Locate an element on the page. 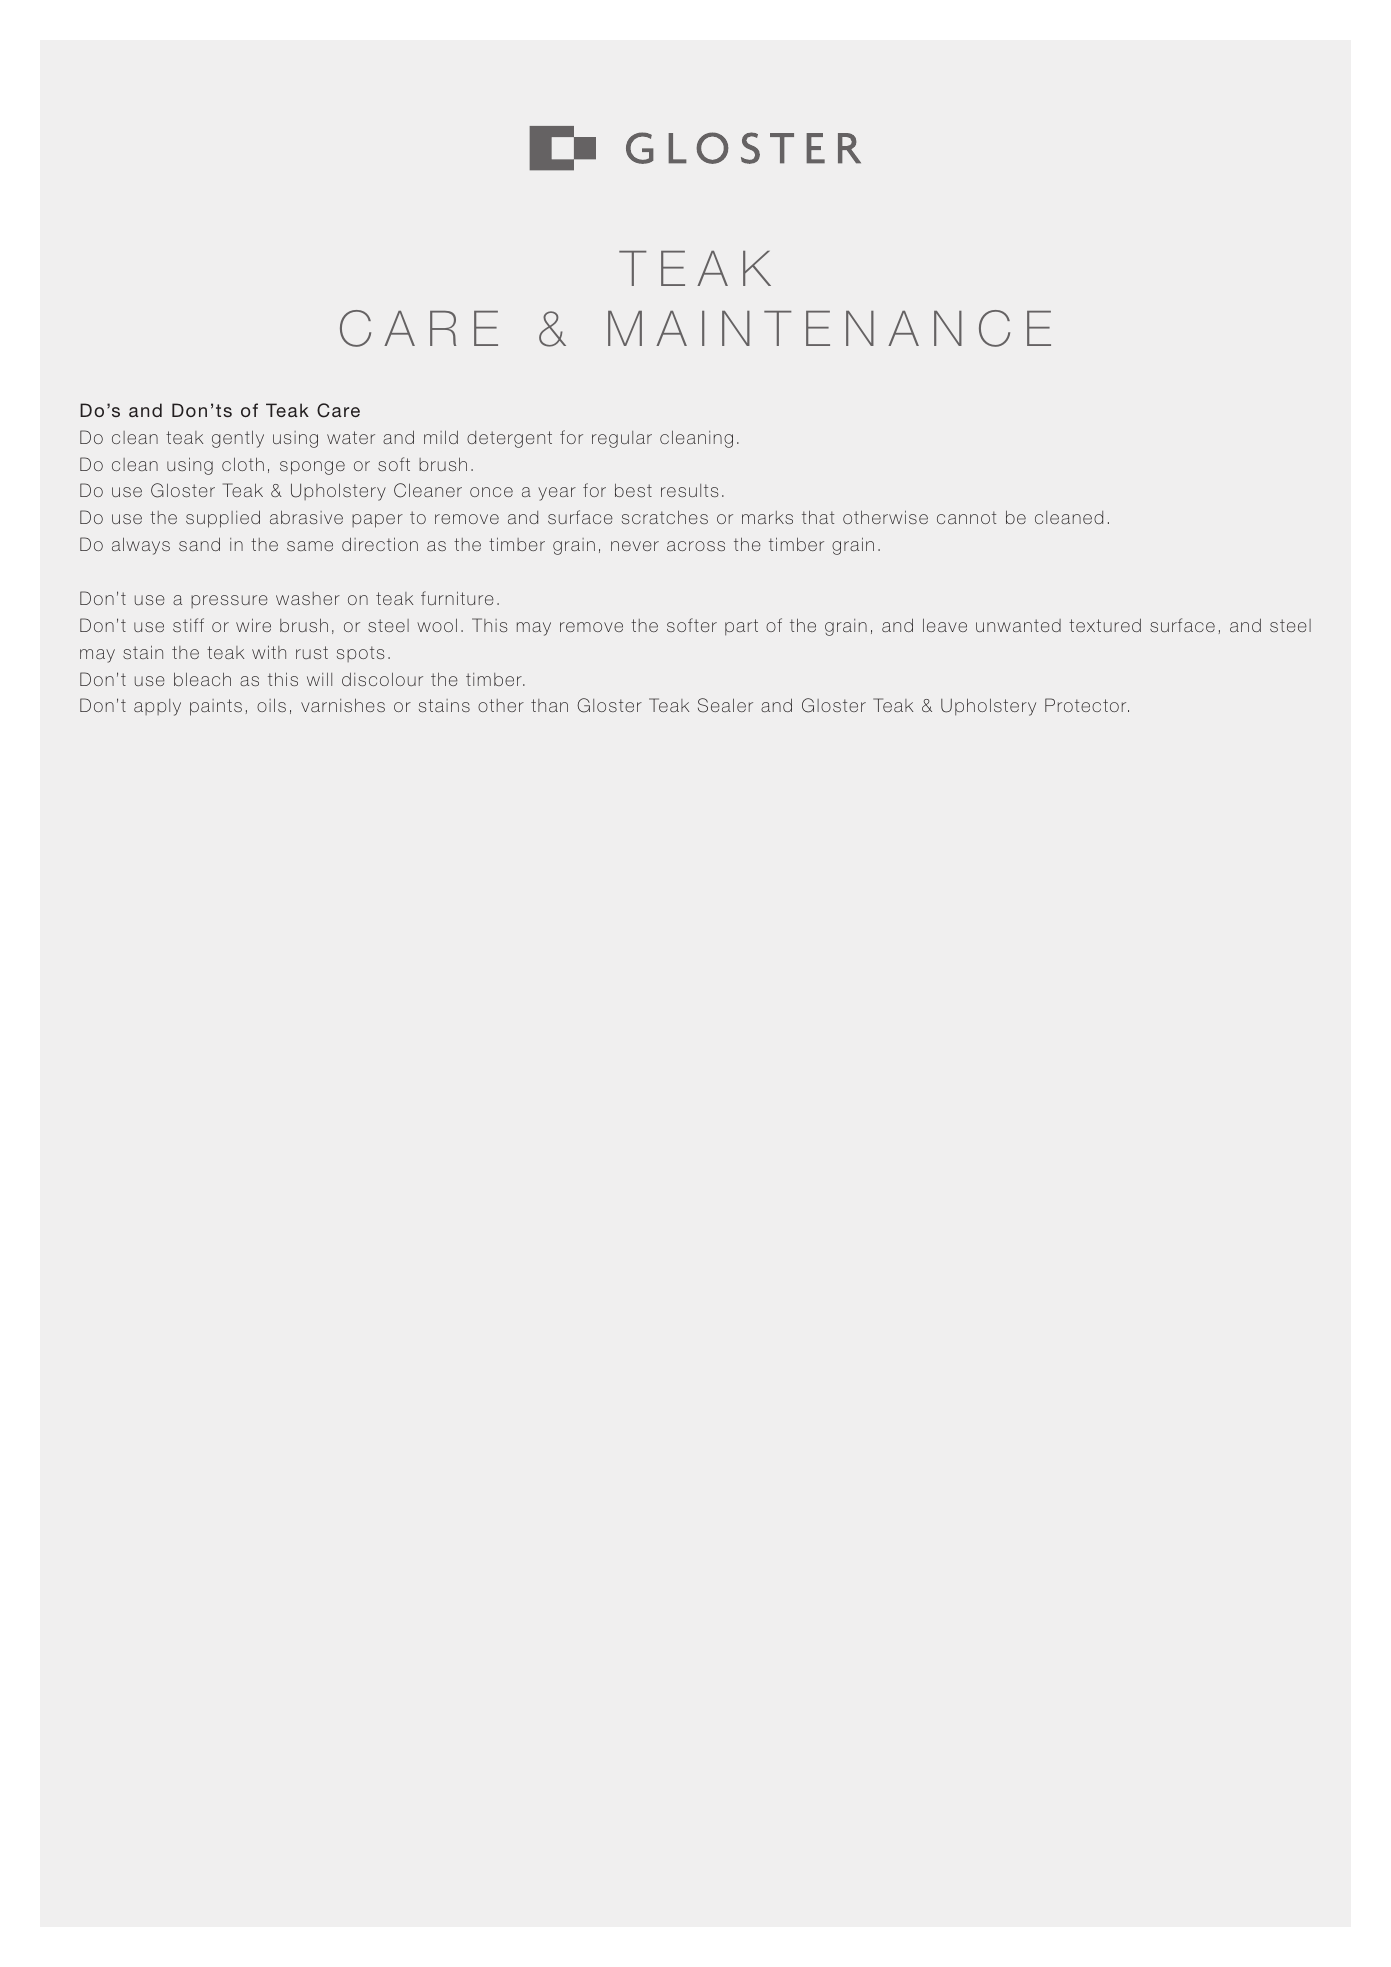  oils is located at coordinates (271, 705).
